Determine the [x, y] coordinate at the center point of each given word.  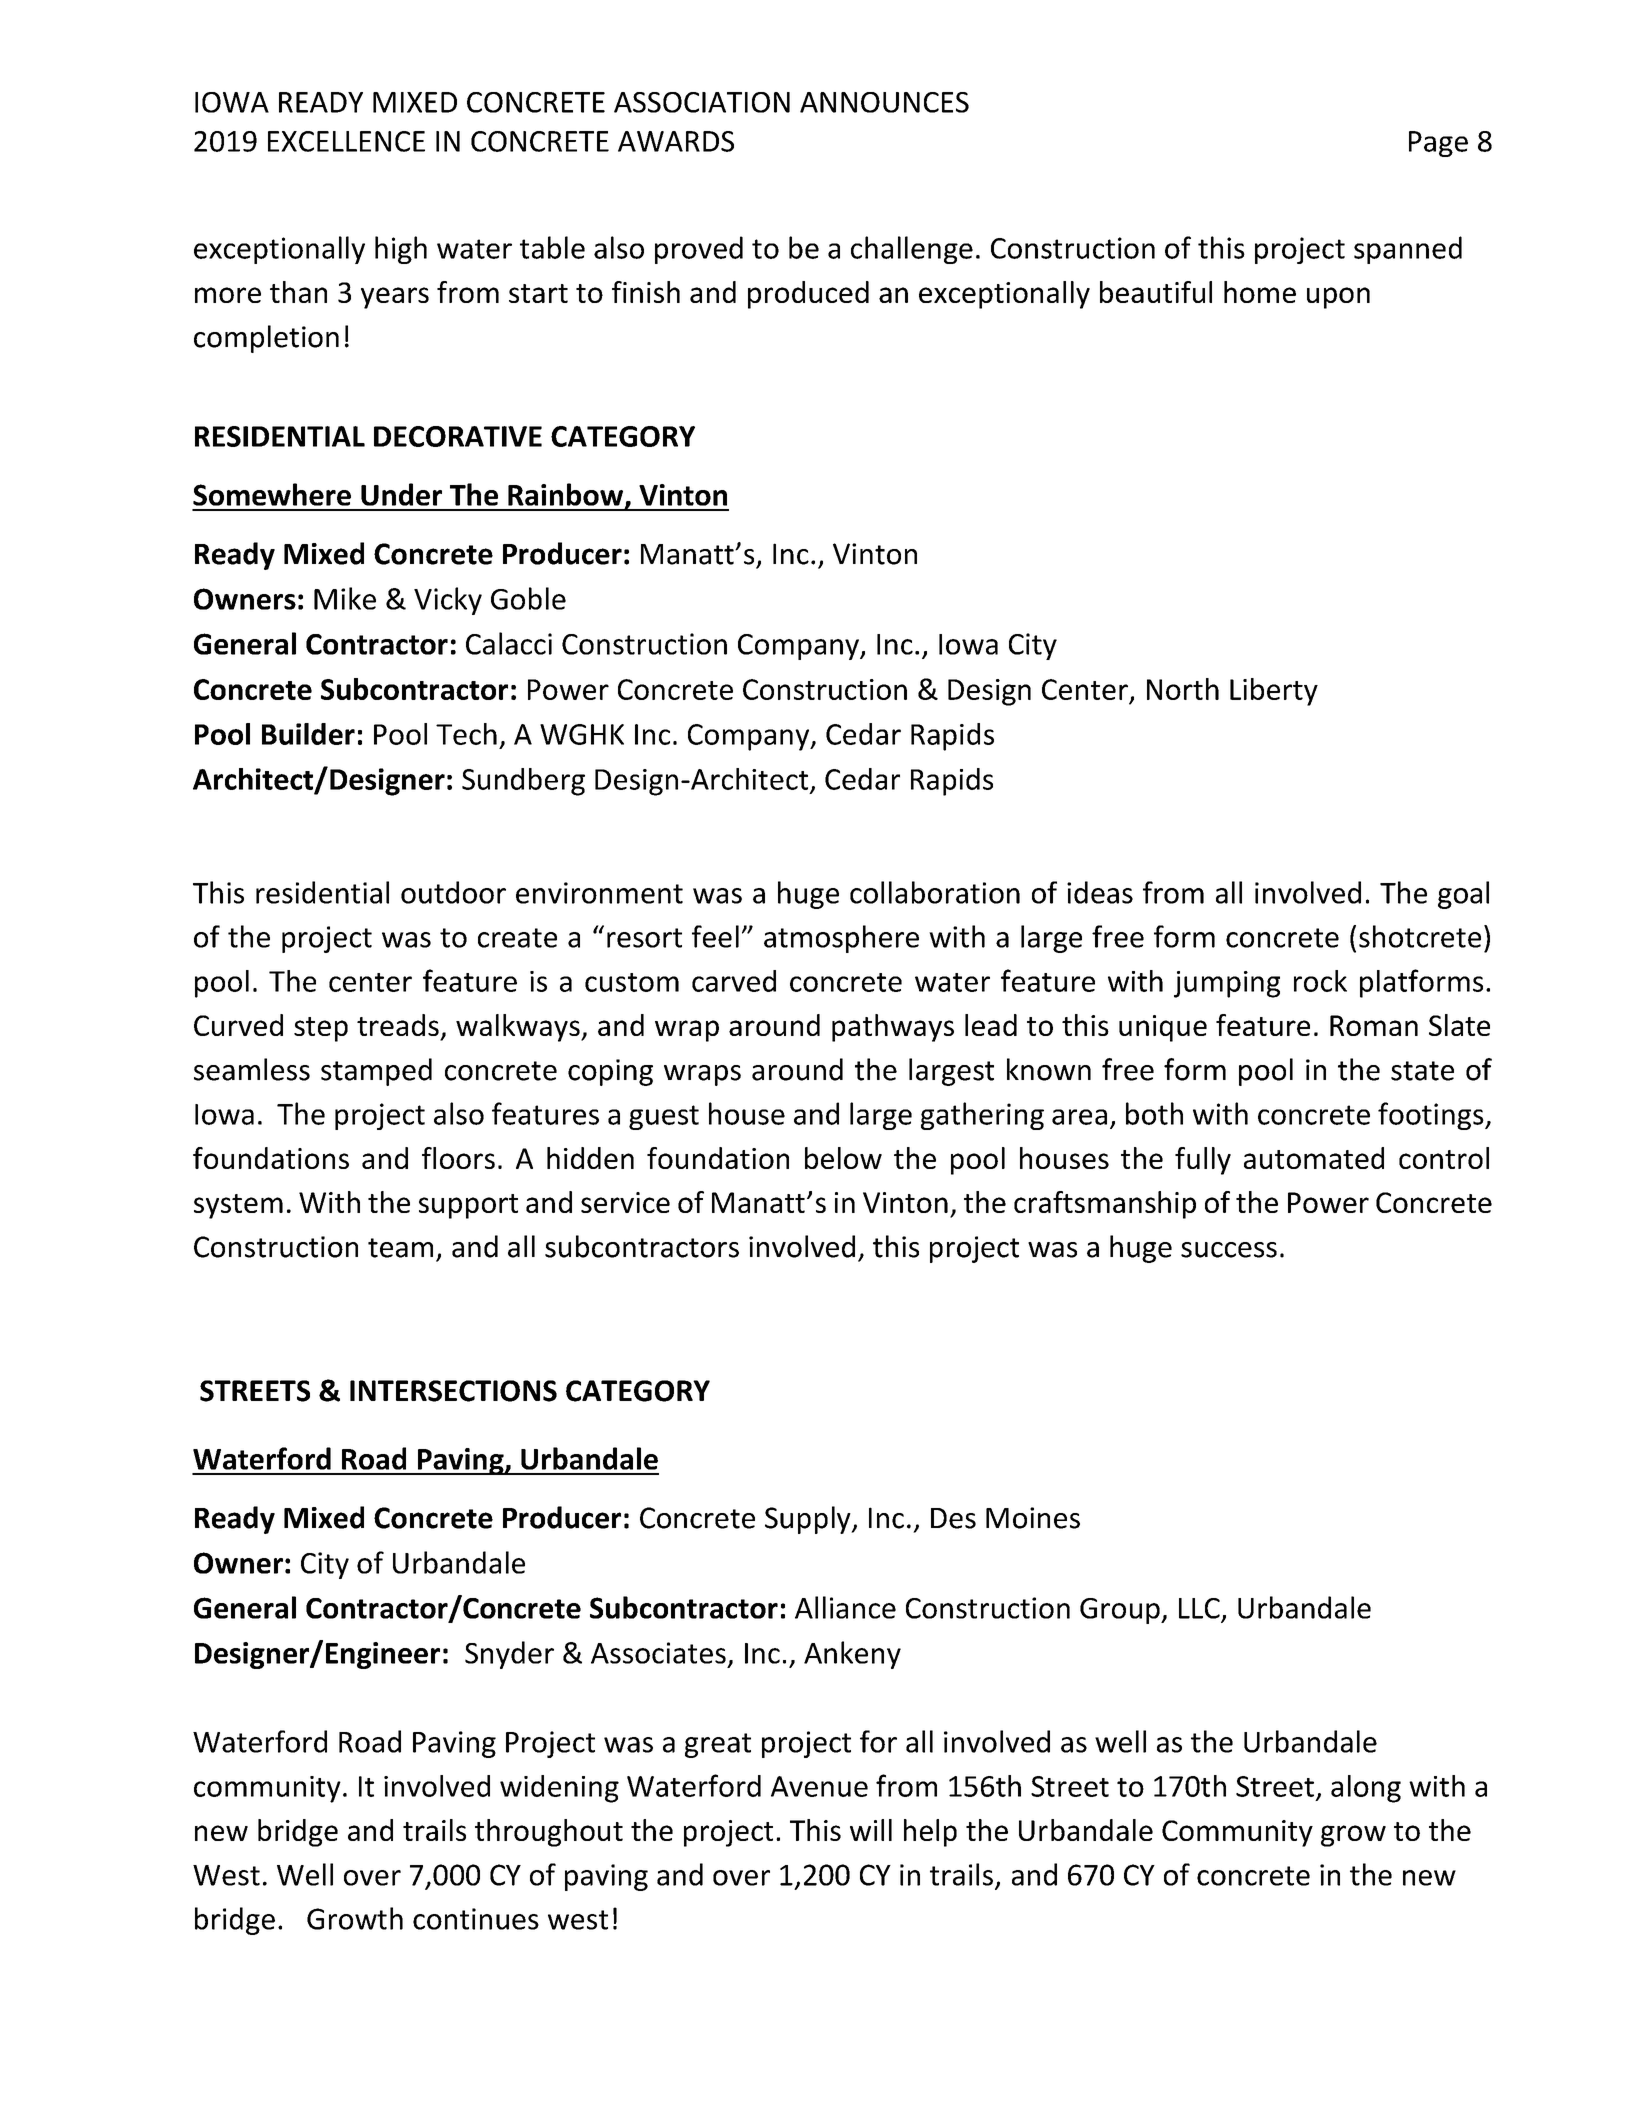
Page [1438, 144]
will [871, 1830]
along [1366, 1789]
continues [476, 1919]
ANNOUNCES [884, 102]
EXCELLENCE [346, 141]
